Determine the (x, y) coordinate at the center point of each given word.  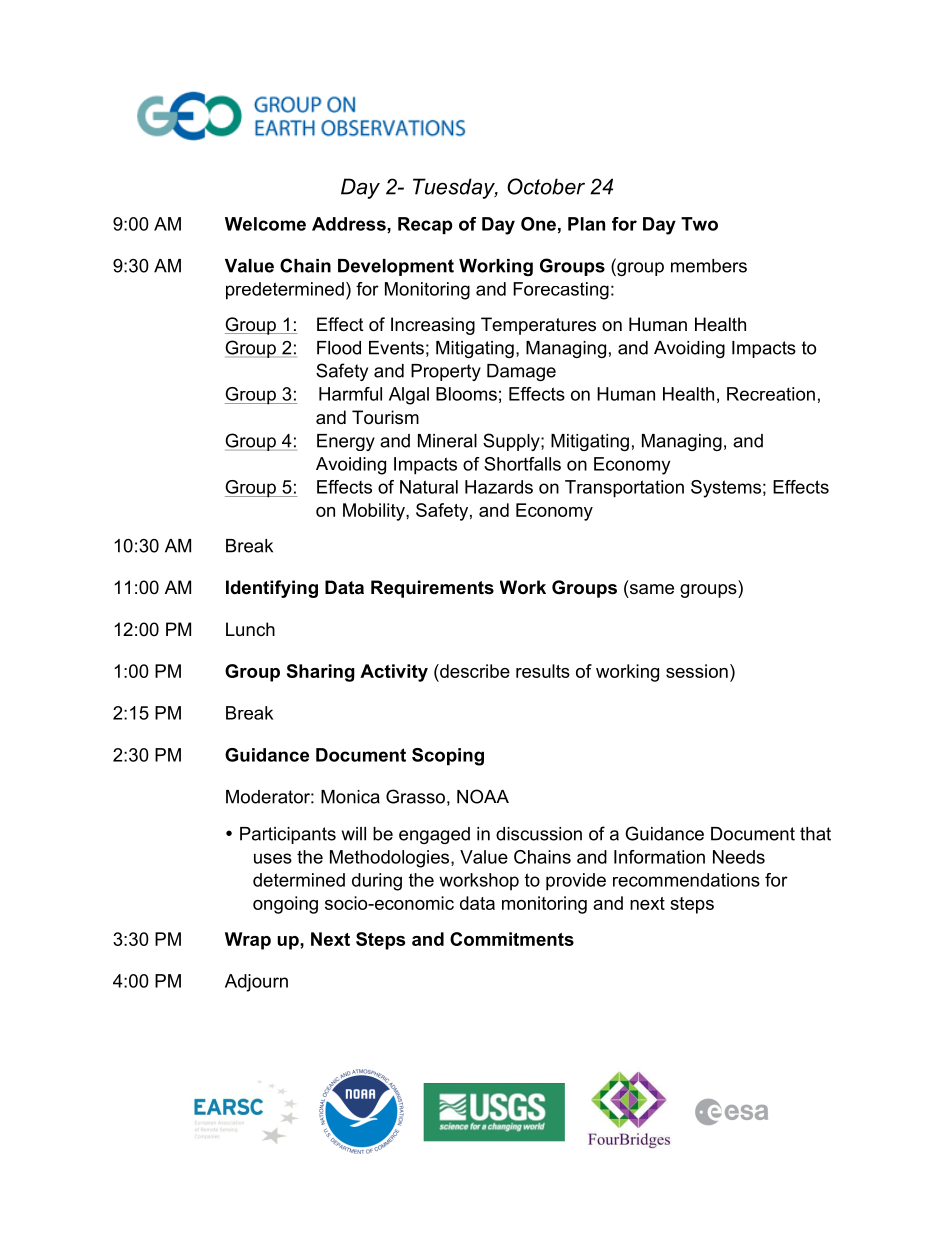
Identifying (272, 589)
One (538, 224)
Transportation (624, 489)
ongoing (285, 905)
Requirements (432, 589)
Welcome (265, 224)
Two (699, 224)
